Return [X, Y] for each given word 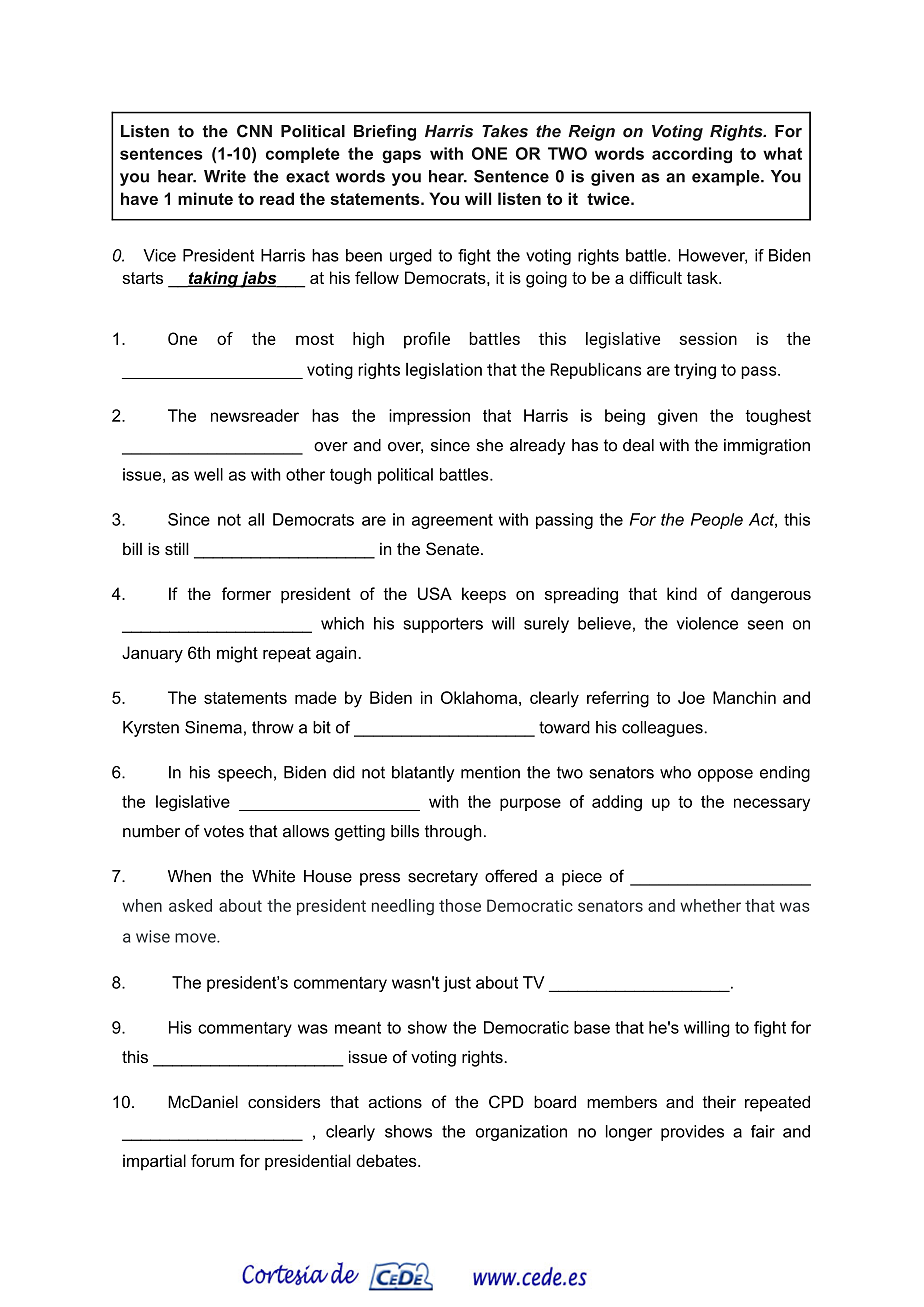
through [453, 833]
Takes [505, 131]
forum [212, 1160]
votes [224, 831]
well [208, 474]
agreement [452, 521]
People [717, 521]
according [692, 155]
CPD [506, 1102]
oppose [725, 775]
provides [692, 1133]
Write [225, 176]
